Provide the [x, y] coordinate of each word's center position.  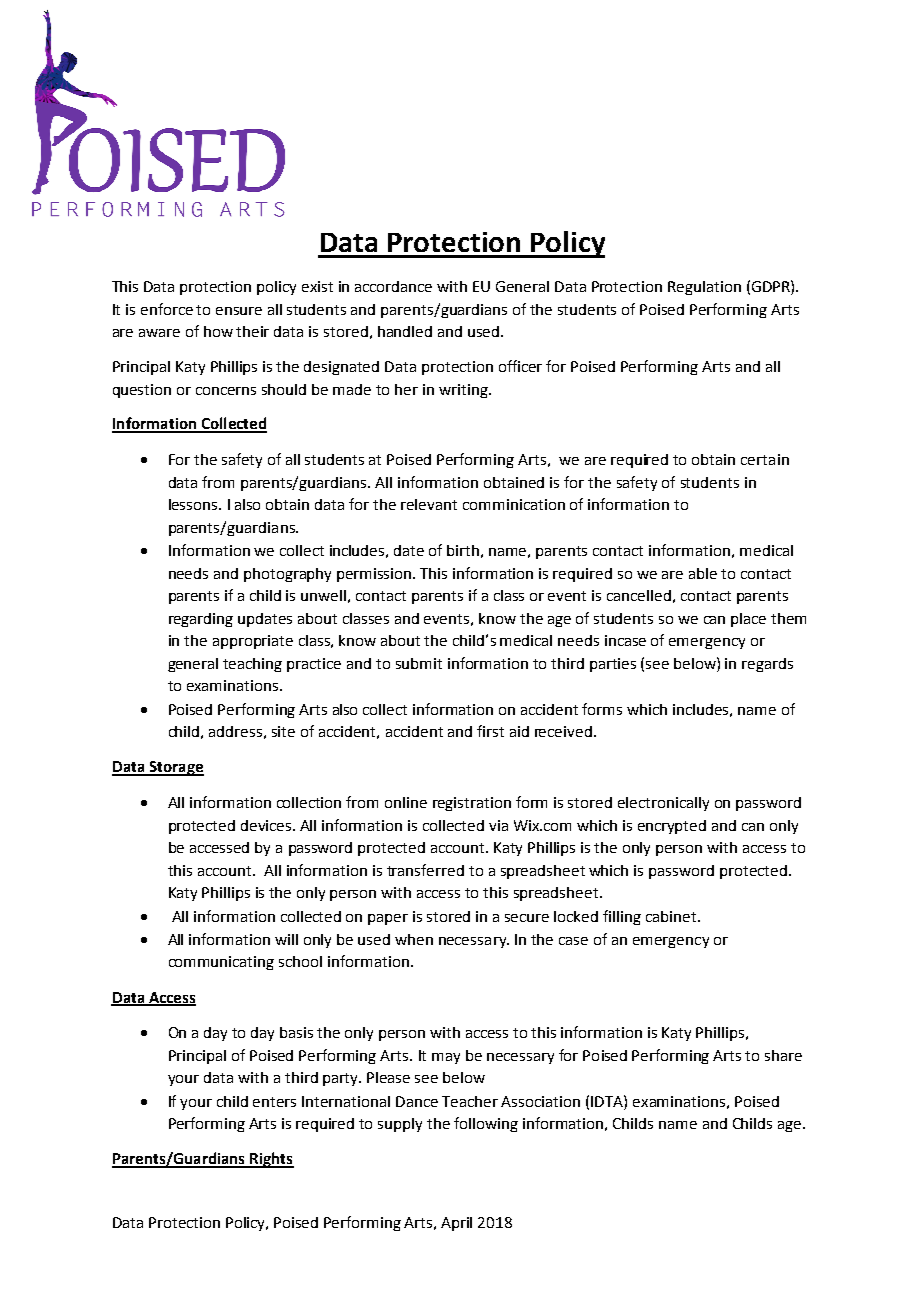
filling [622, 917]
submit [419, 663]
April [456, 1224]
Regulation [704, 288]
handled [405, 331]
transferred [425, 870]
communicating [221, 963]
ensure [239, 311]
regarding [201, 620]
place [748, 620]
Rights [271, 1160]
